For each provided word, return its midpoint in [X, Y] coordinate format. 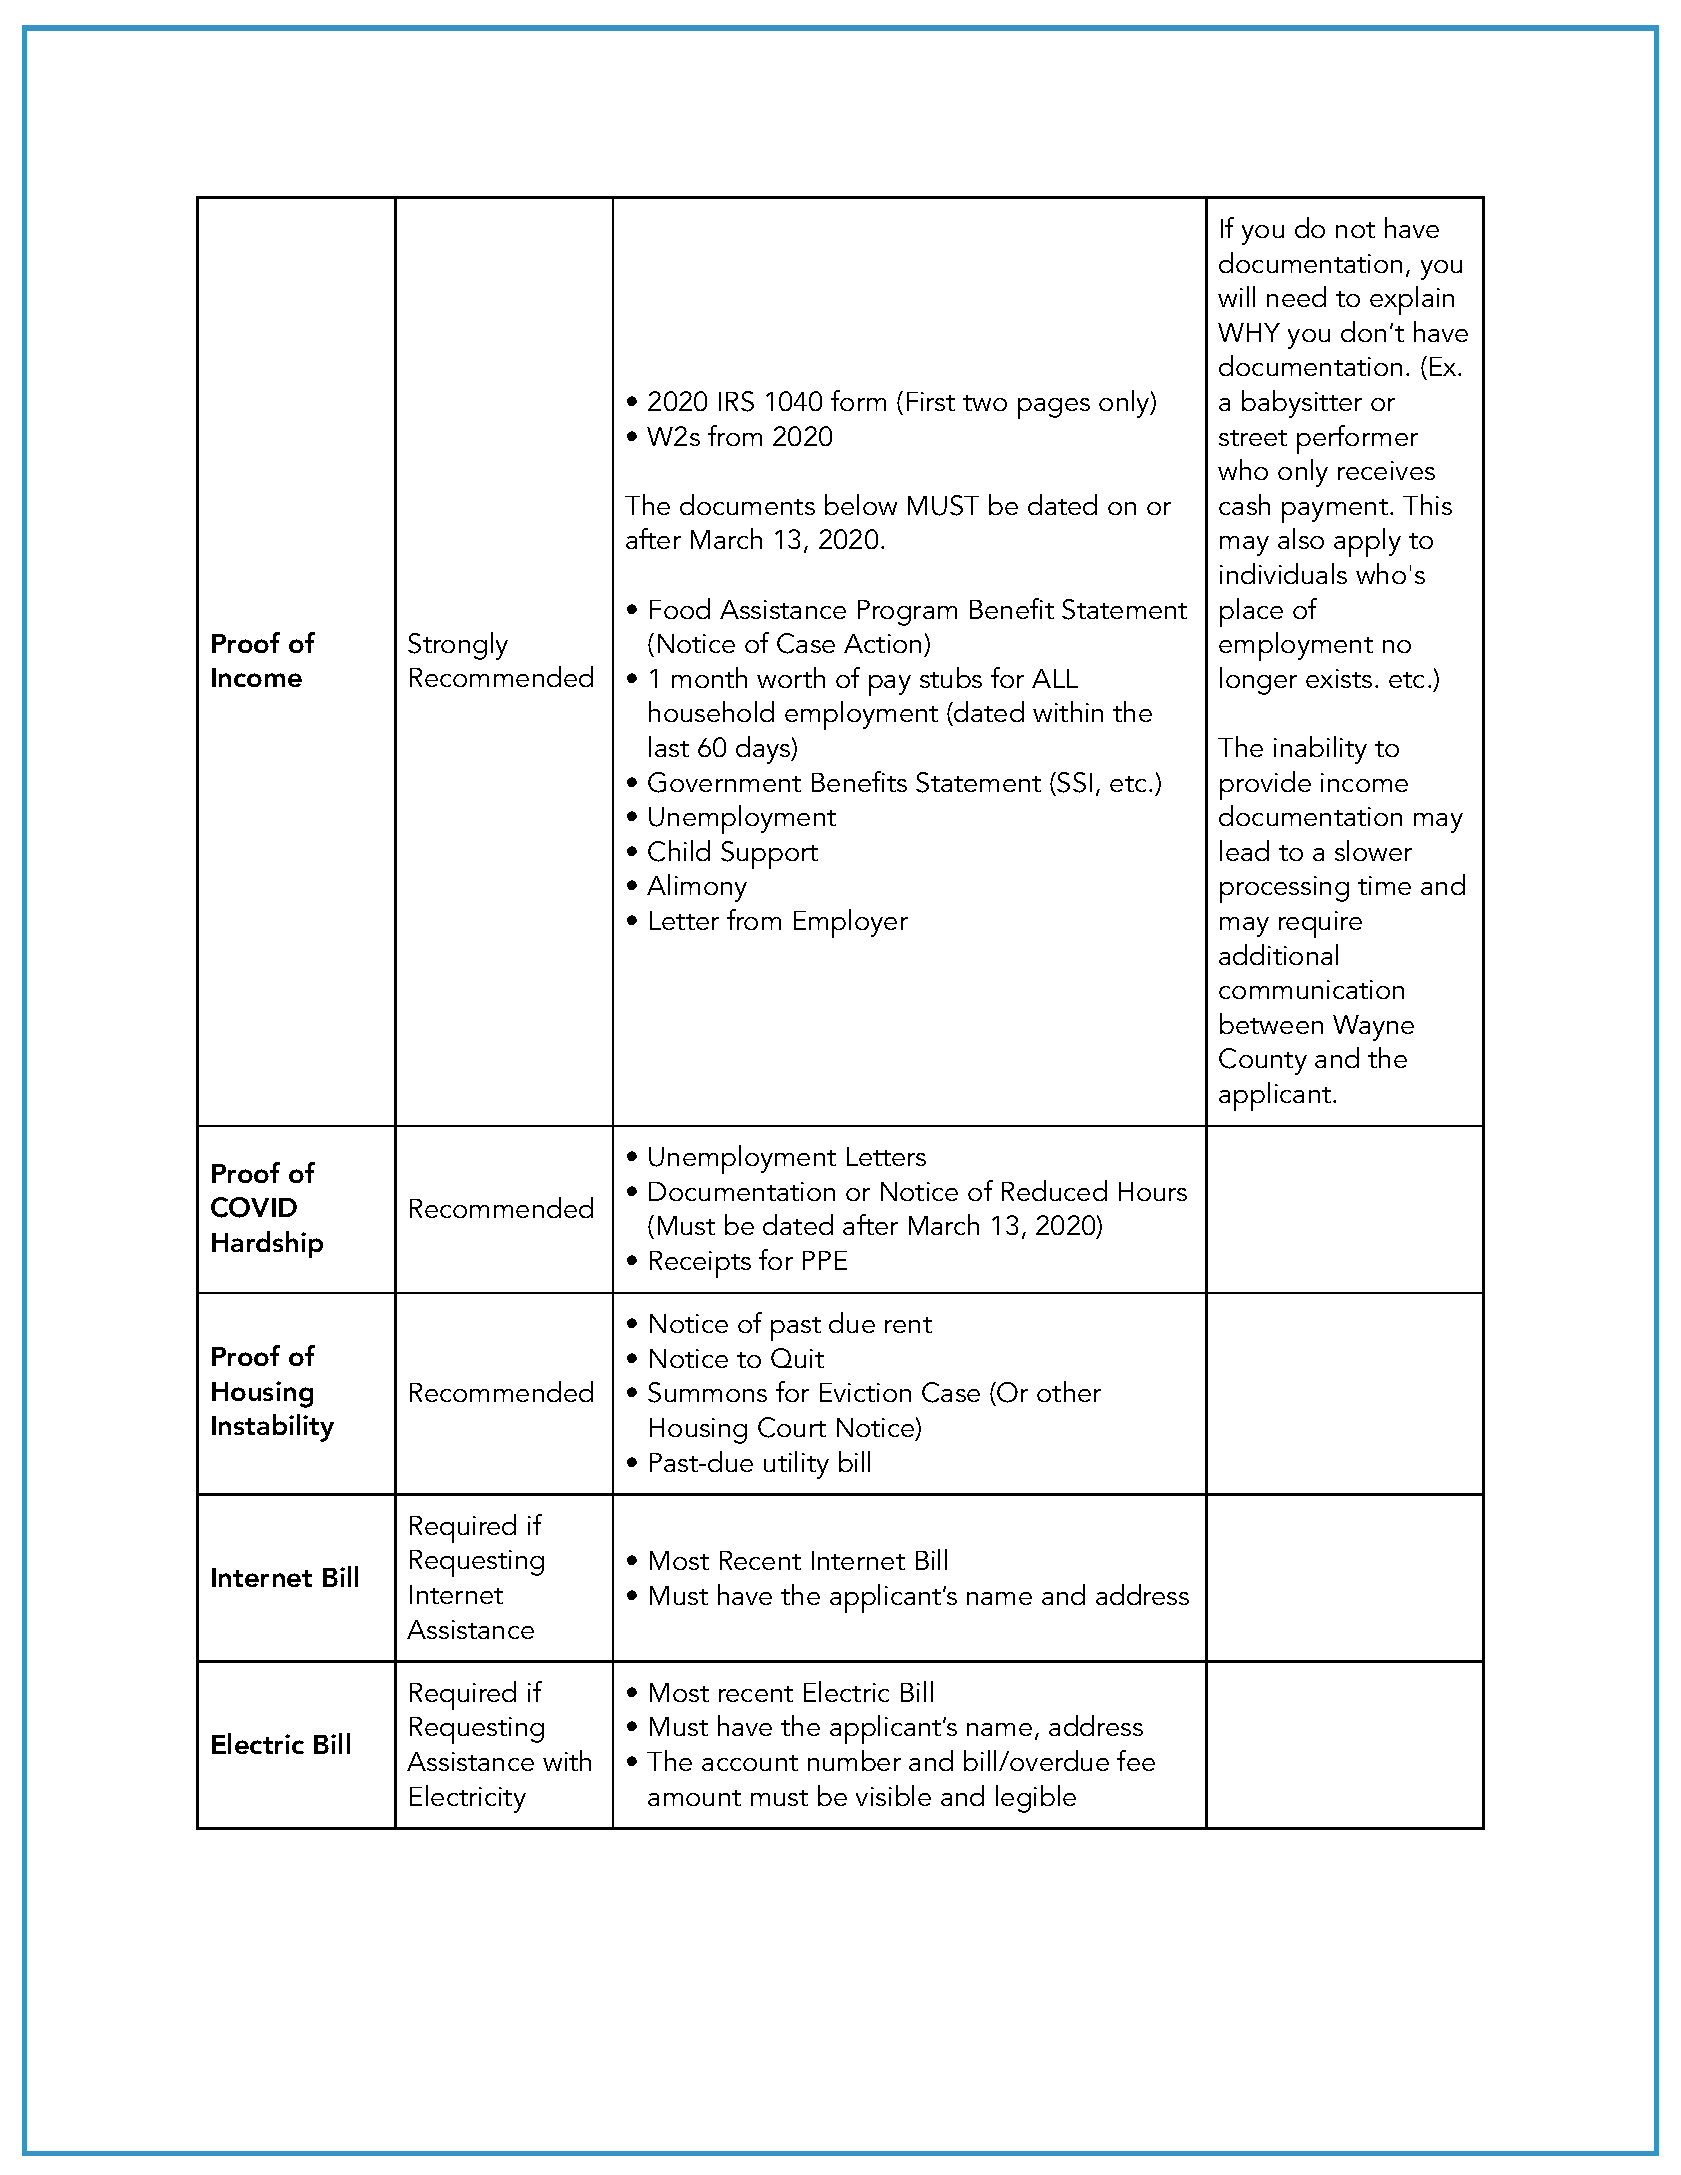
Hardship [267, 1244]
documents [747, 504]
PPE [825, 1260]
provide [1265, 785]
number [854, 1760]
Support [769, 855]
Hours [1153, 1191]
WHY [1249, 332]
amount [694, 1798]
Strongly [458, 646]
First [931, 401]
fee [1136, 1760]
